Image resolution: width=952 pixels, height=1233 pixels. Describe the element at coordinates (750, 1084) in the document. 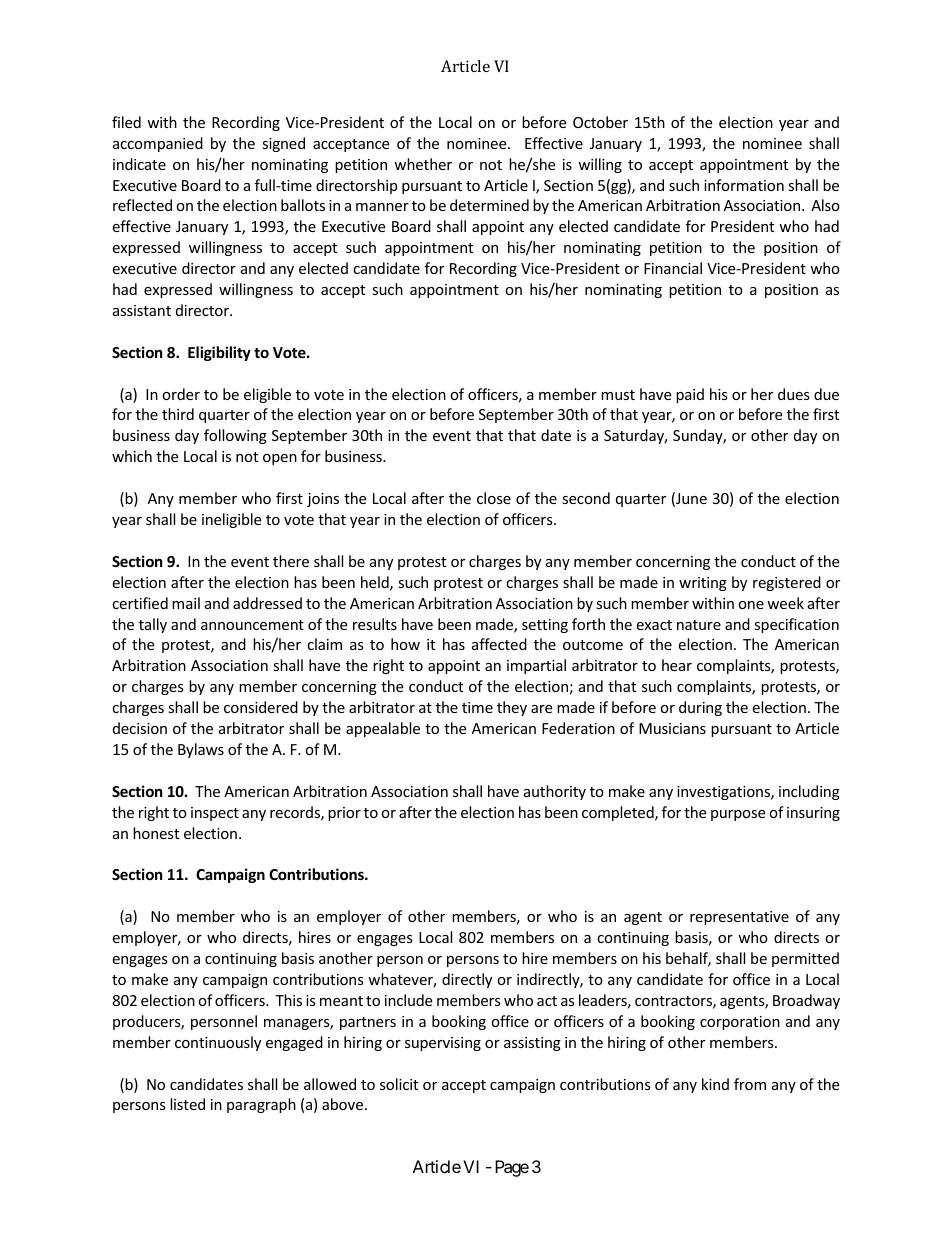

I see `from` at that location.
